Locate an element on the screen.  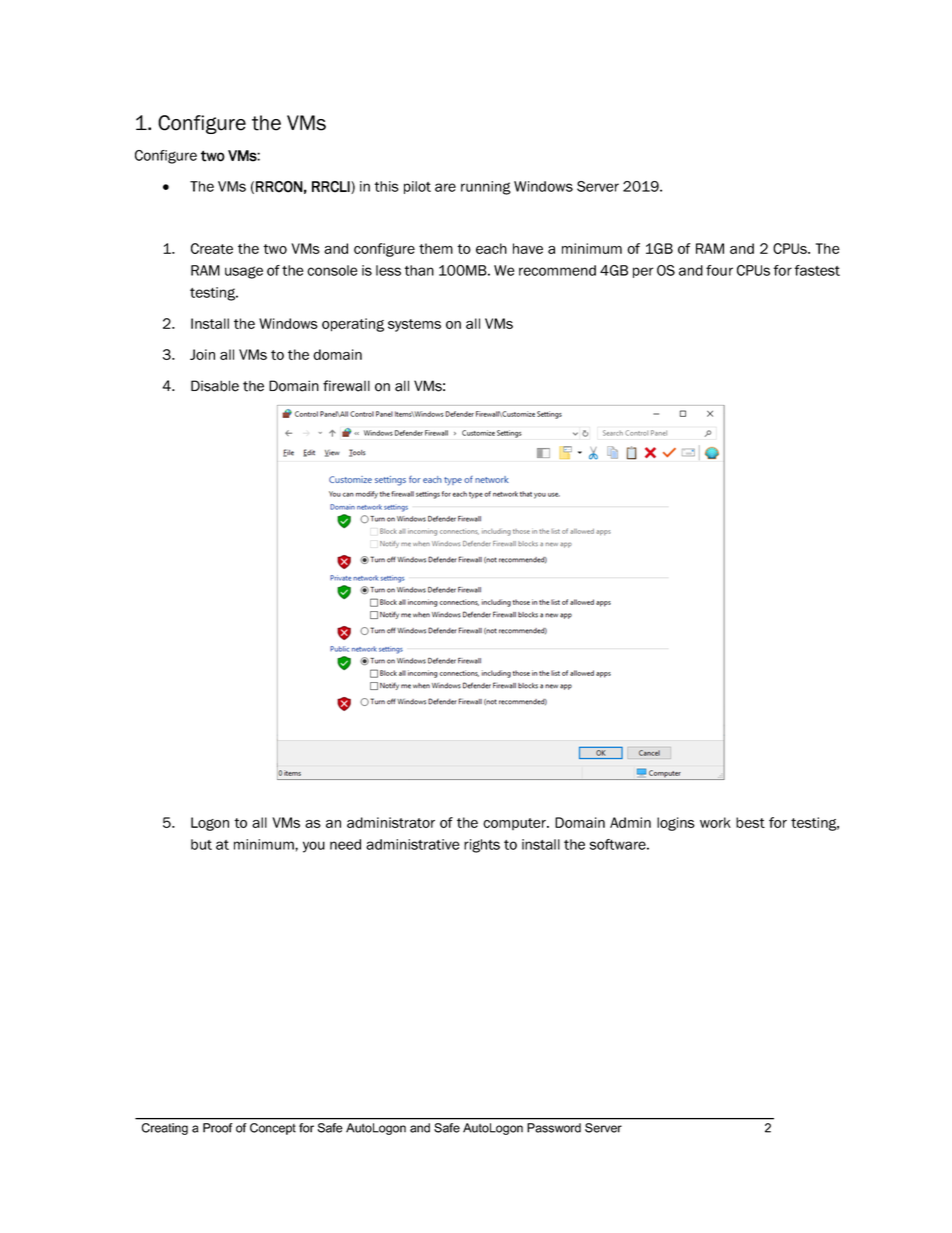
four is located at coordinates (719, 270).
